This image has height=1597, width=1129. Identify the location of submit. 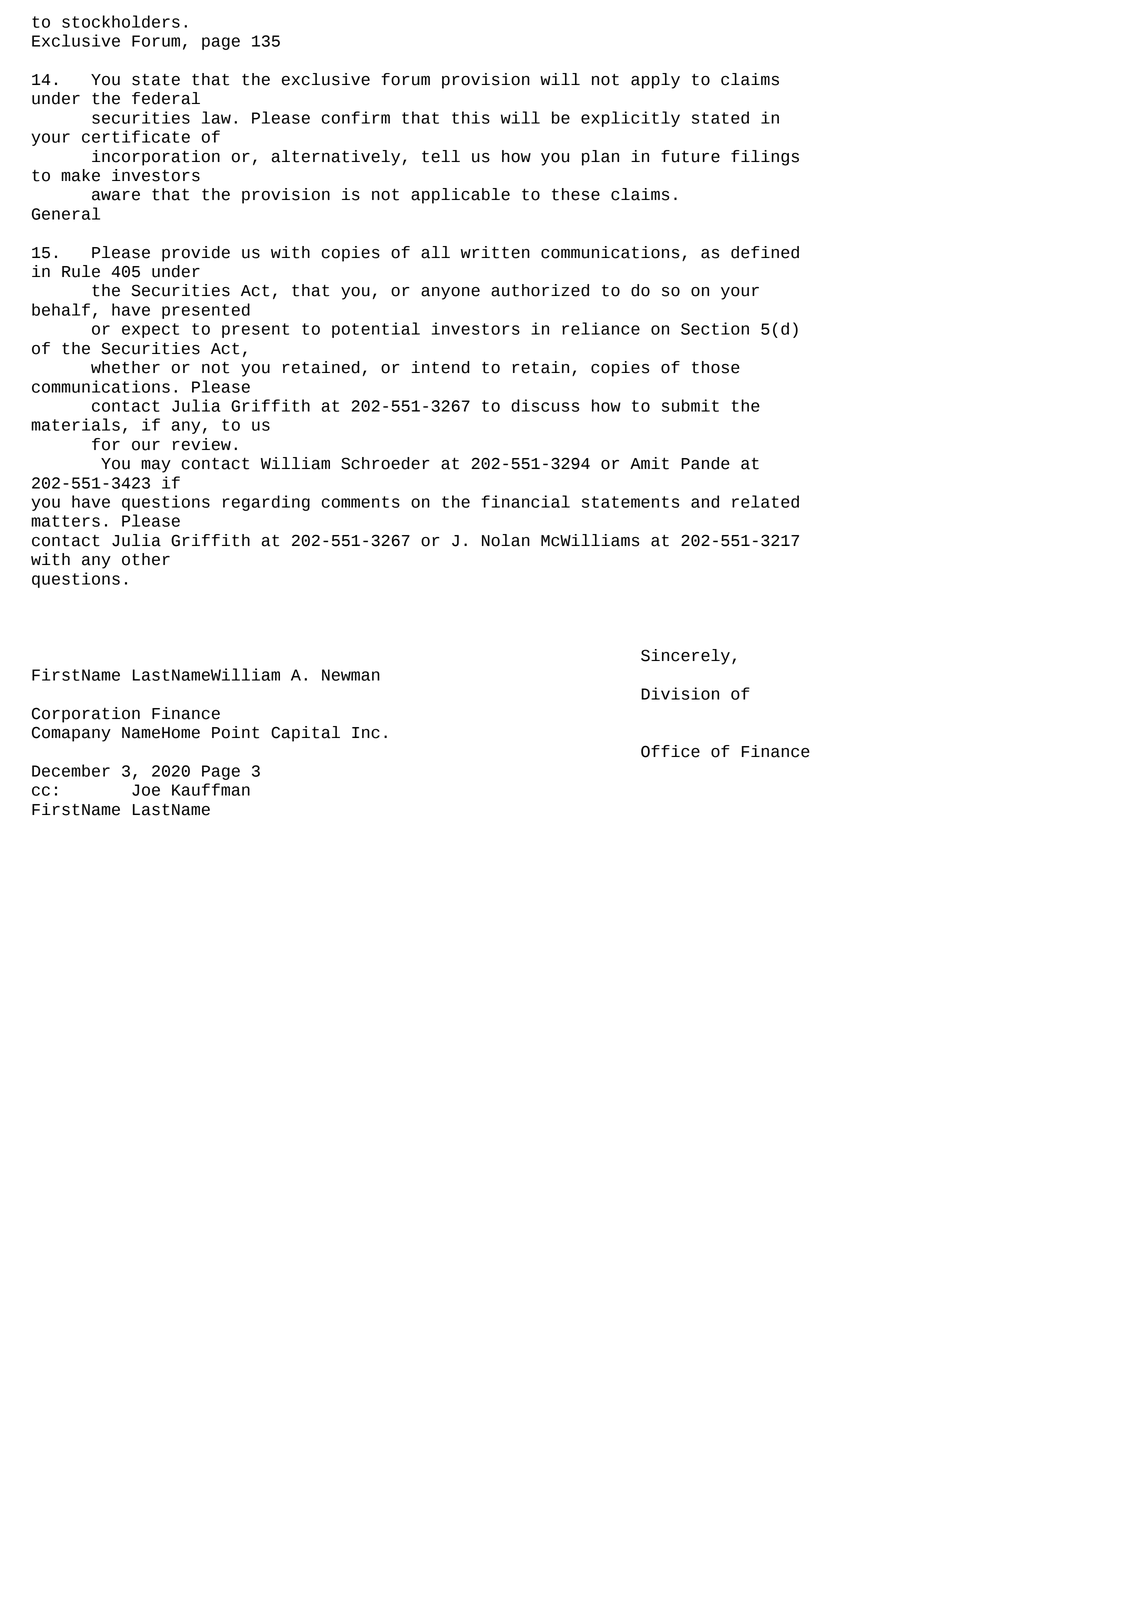
(690, 405).
